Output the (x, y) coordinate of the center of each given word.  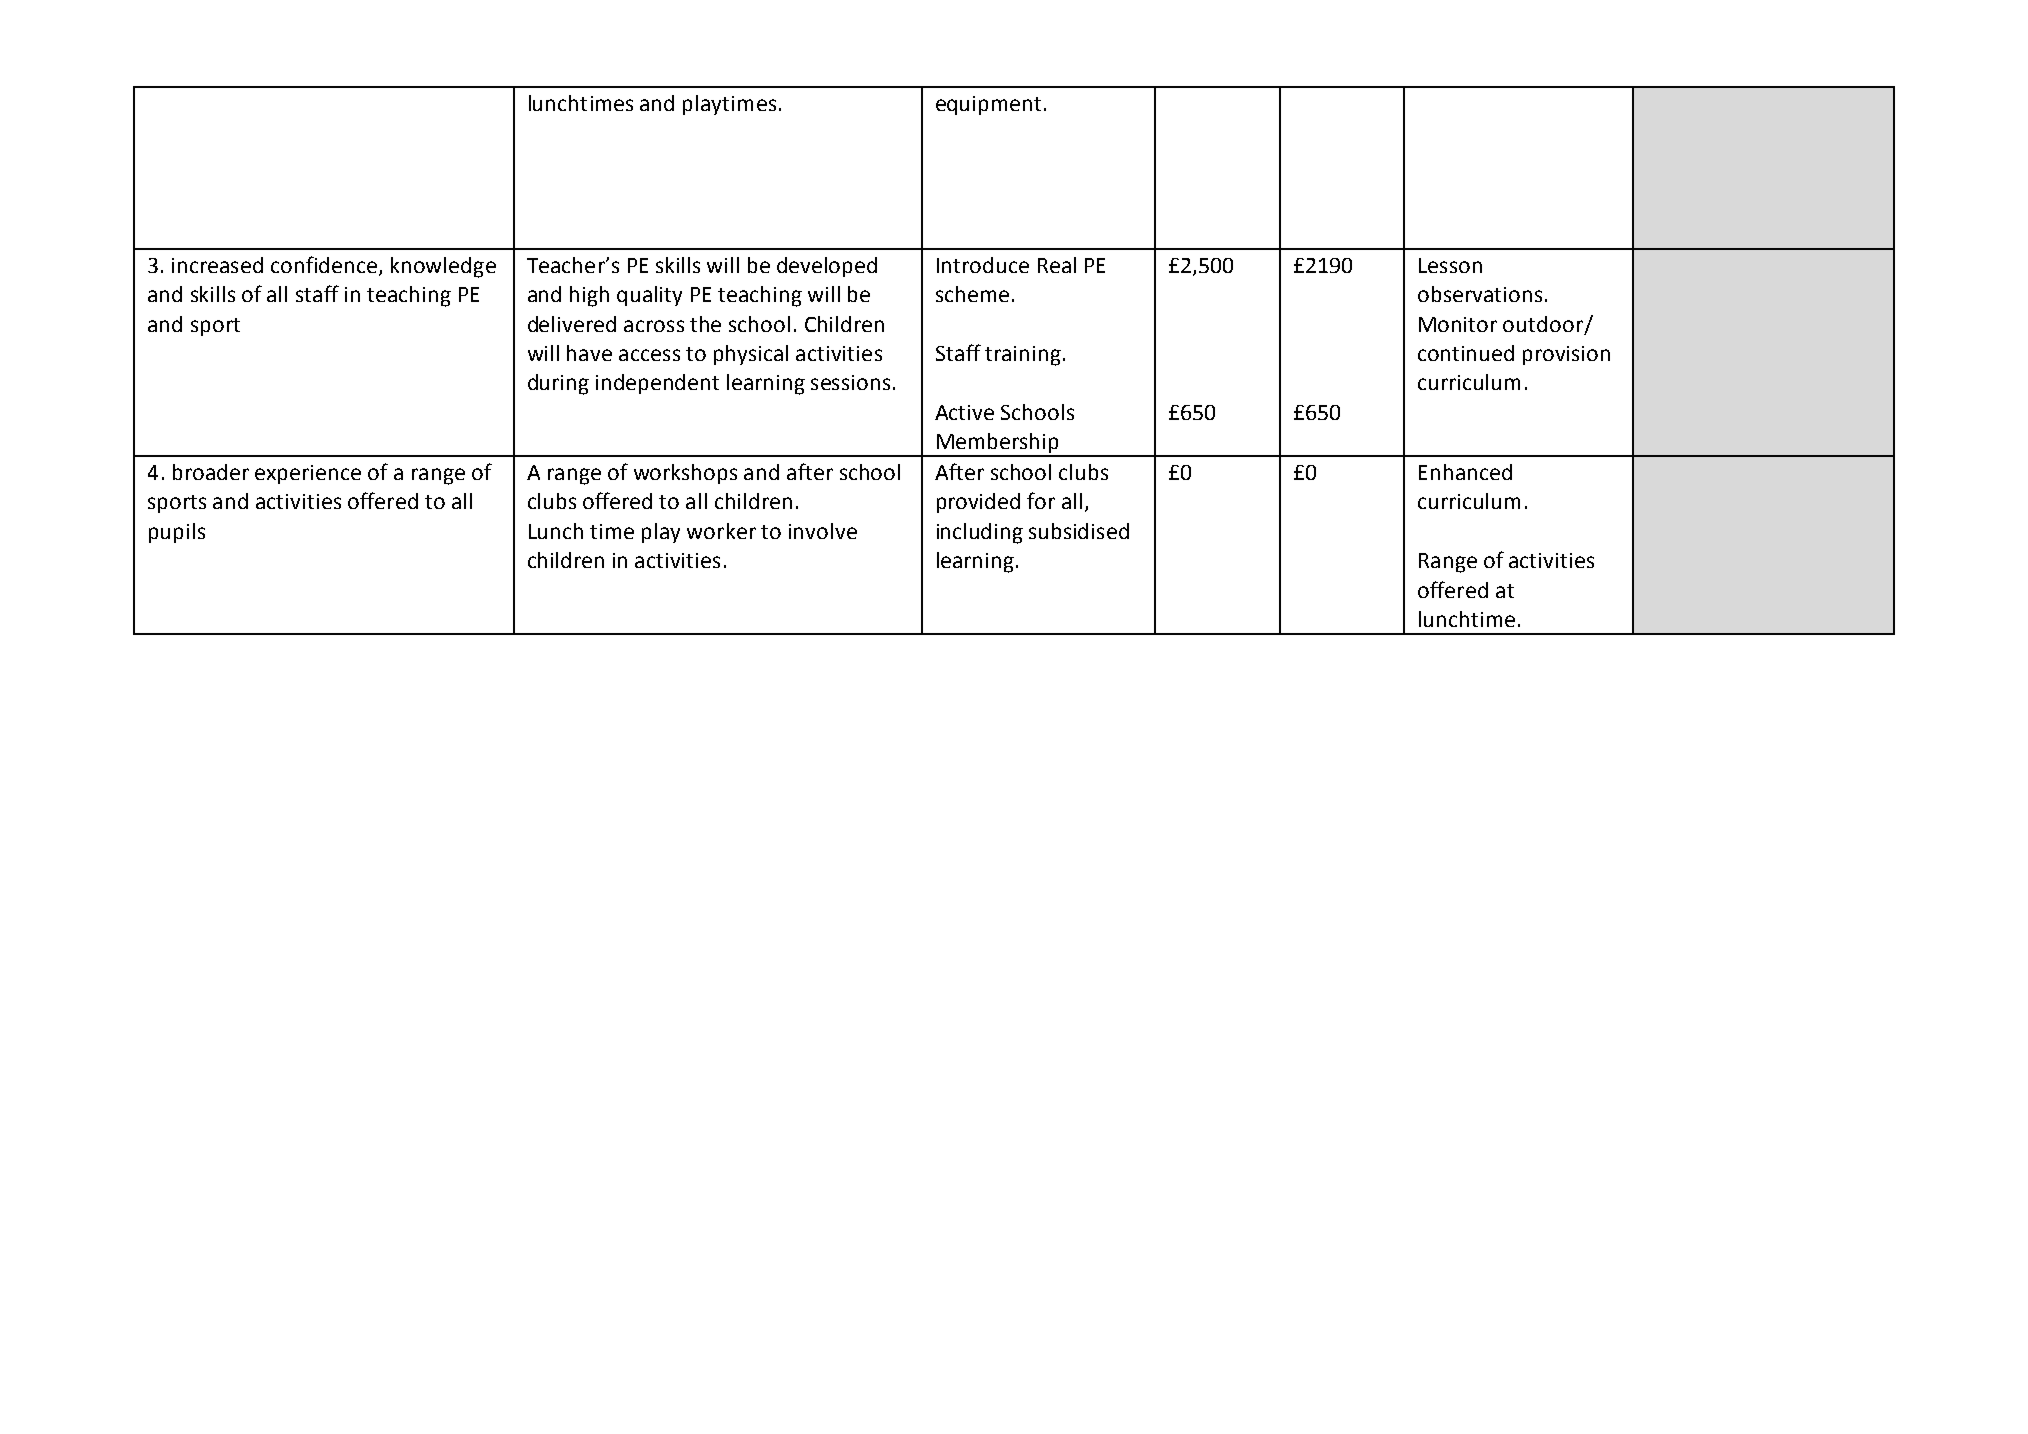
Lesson (1450, 265)
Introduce (983, 265)
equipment (988, 105)
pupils (177, 533)
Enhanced (1465, 472)
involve (823, 531)
